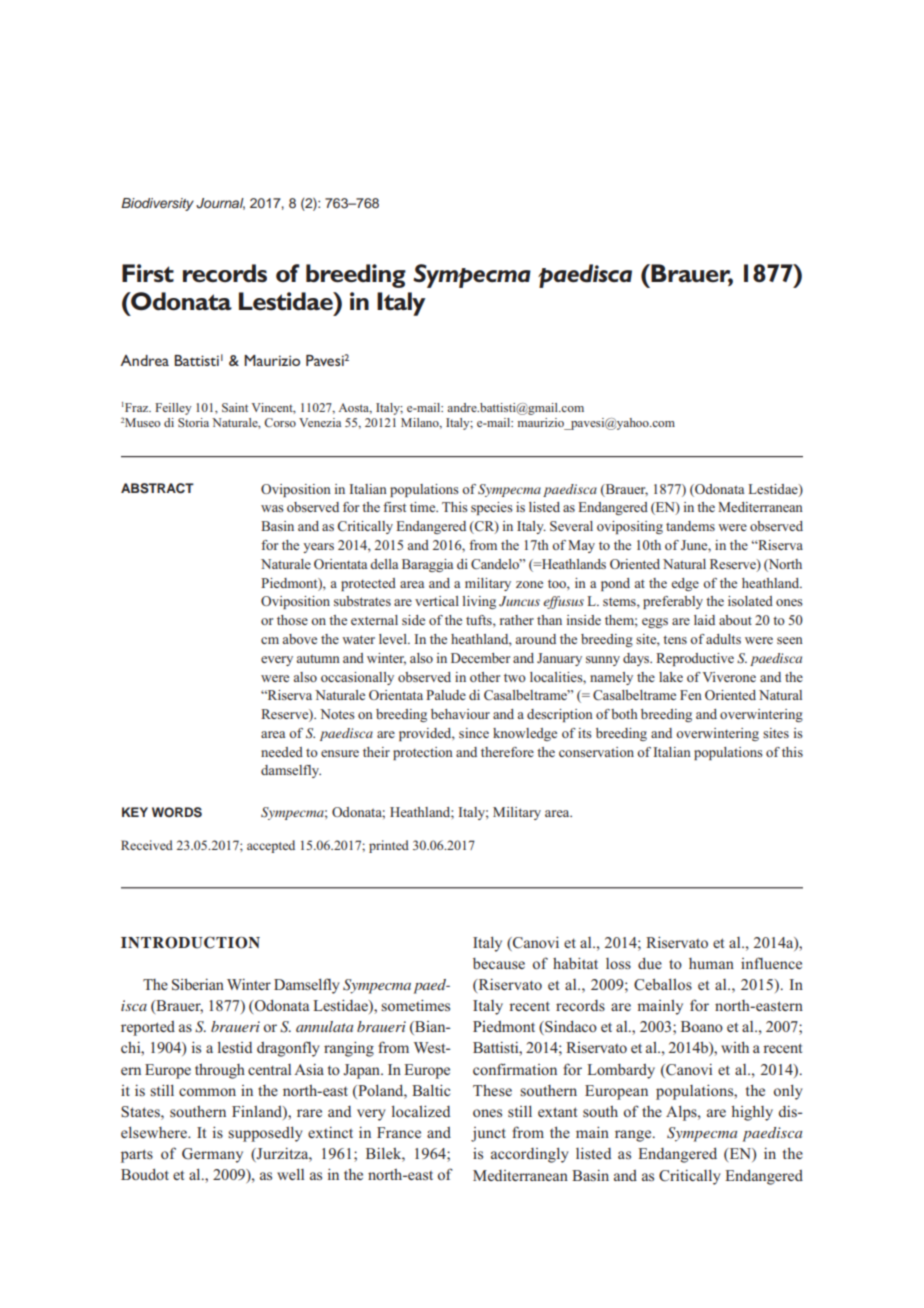 This page has height=1308, width=924. Describe the element at coordinates (691, 695) in the page. I see `Fen` at that location.
